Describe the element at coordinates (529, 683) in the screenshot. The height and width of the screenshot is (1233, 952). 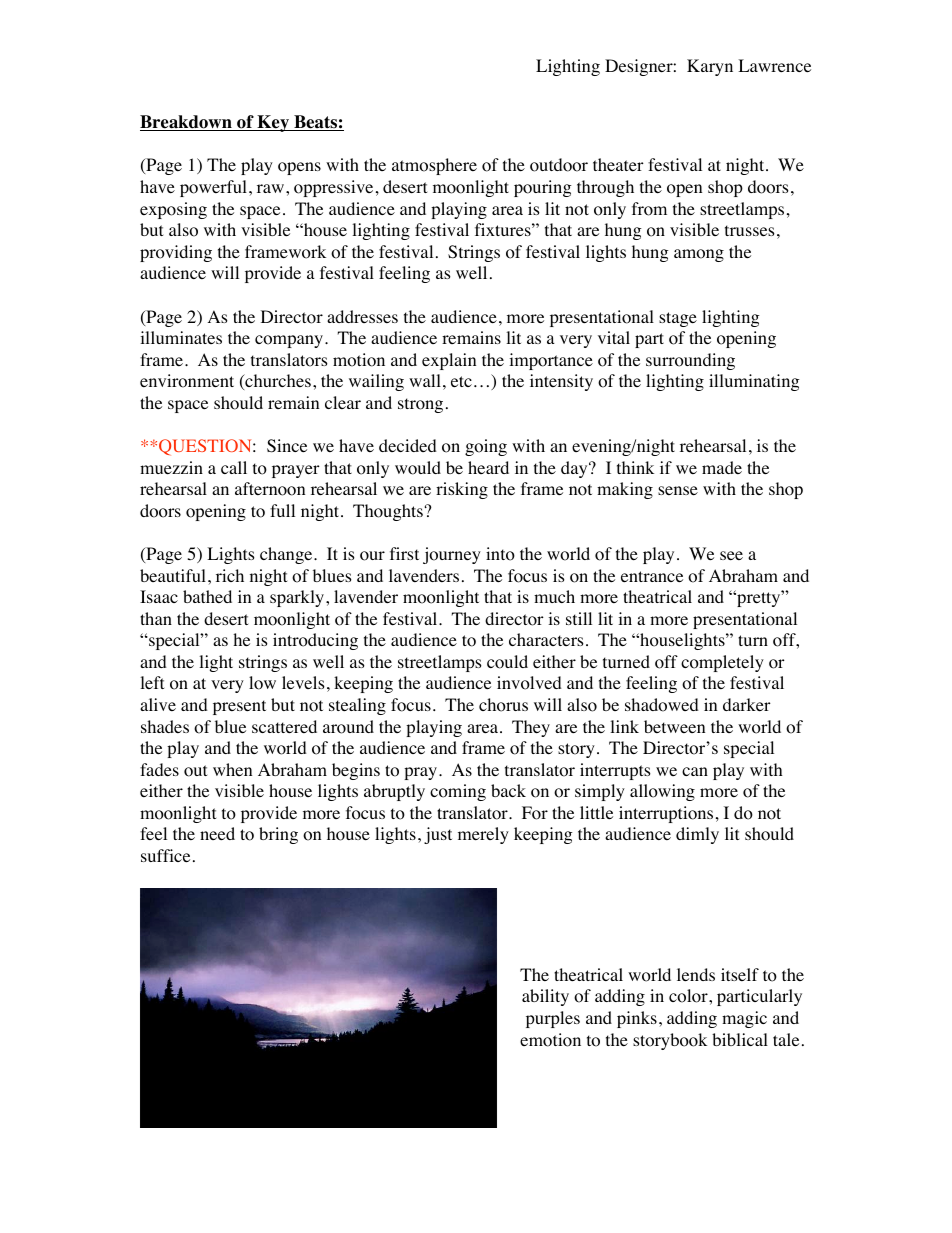
I see `involved` at that location.
